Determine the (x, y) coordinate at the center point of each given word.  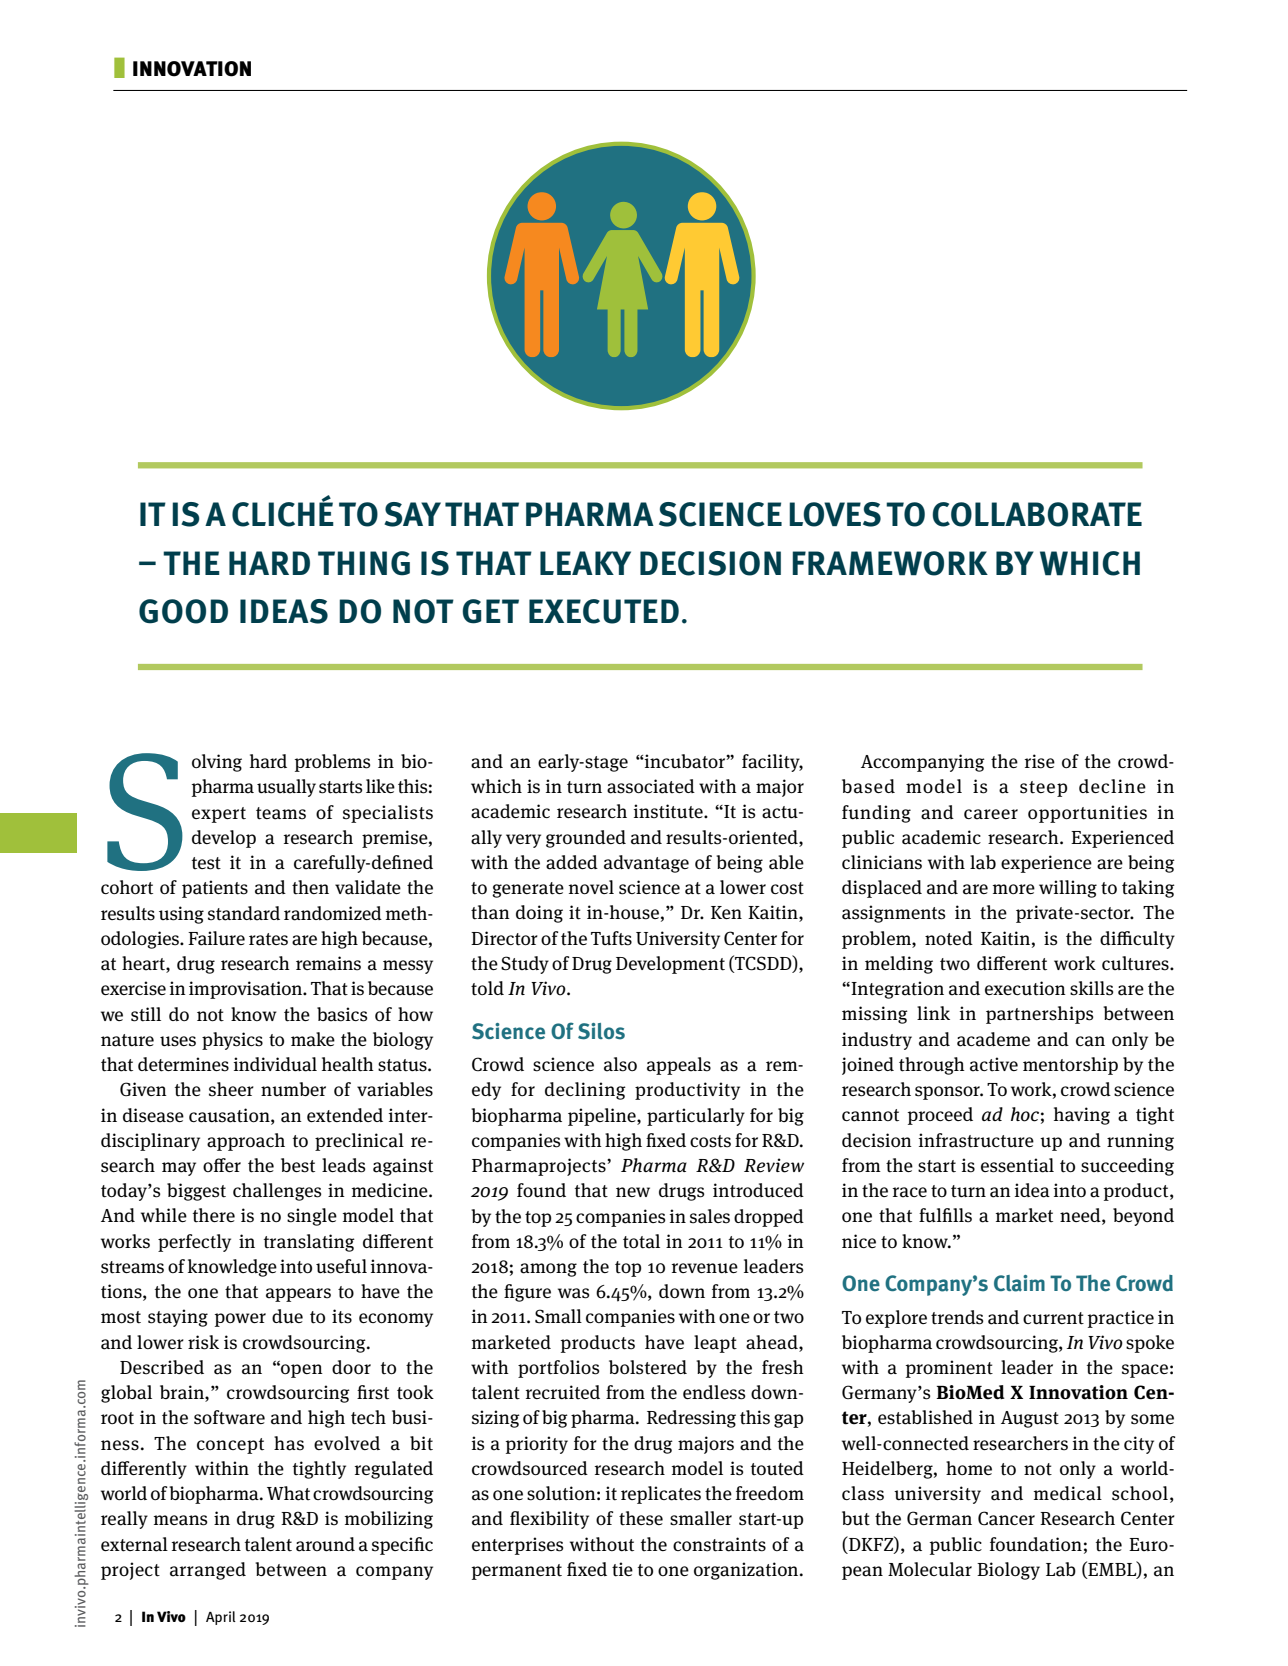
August (1030, 1419)
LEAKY (585, 563)
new (633, 1192)
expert (219, 815)
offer (222, 1165)
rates (268, 939)
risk (203, 1342)
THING (364, 563)
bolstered (648, 1367)
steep (1043, 789)
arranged (208, 1571)
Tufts (611, 938)
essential (1017, 1165)
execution (1025, 988)
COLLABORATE (1037, 514)
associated (651, 786)
